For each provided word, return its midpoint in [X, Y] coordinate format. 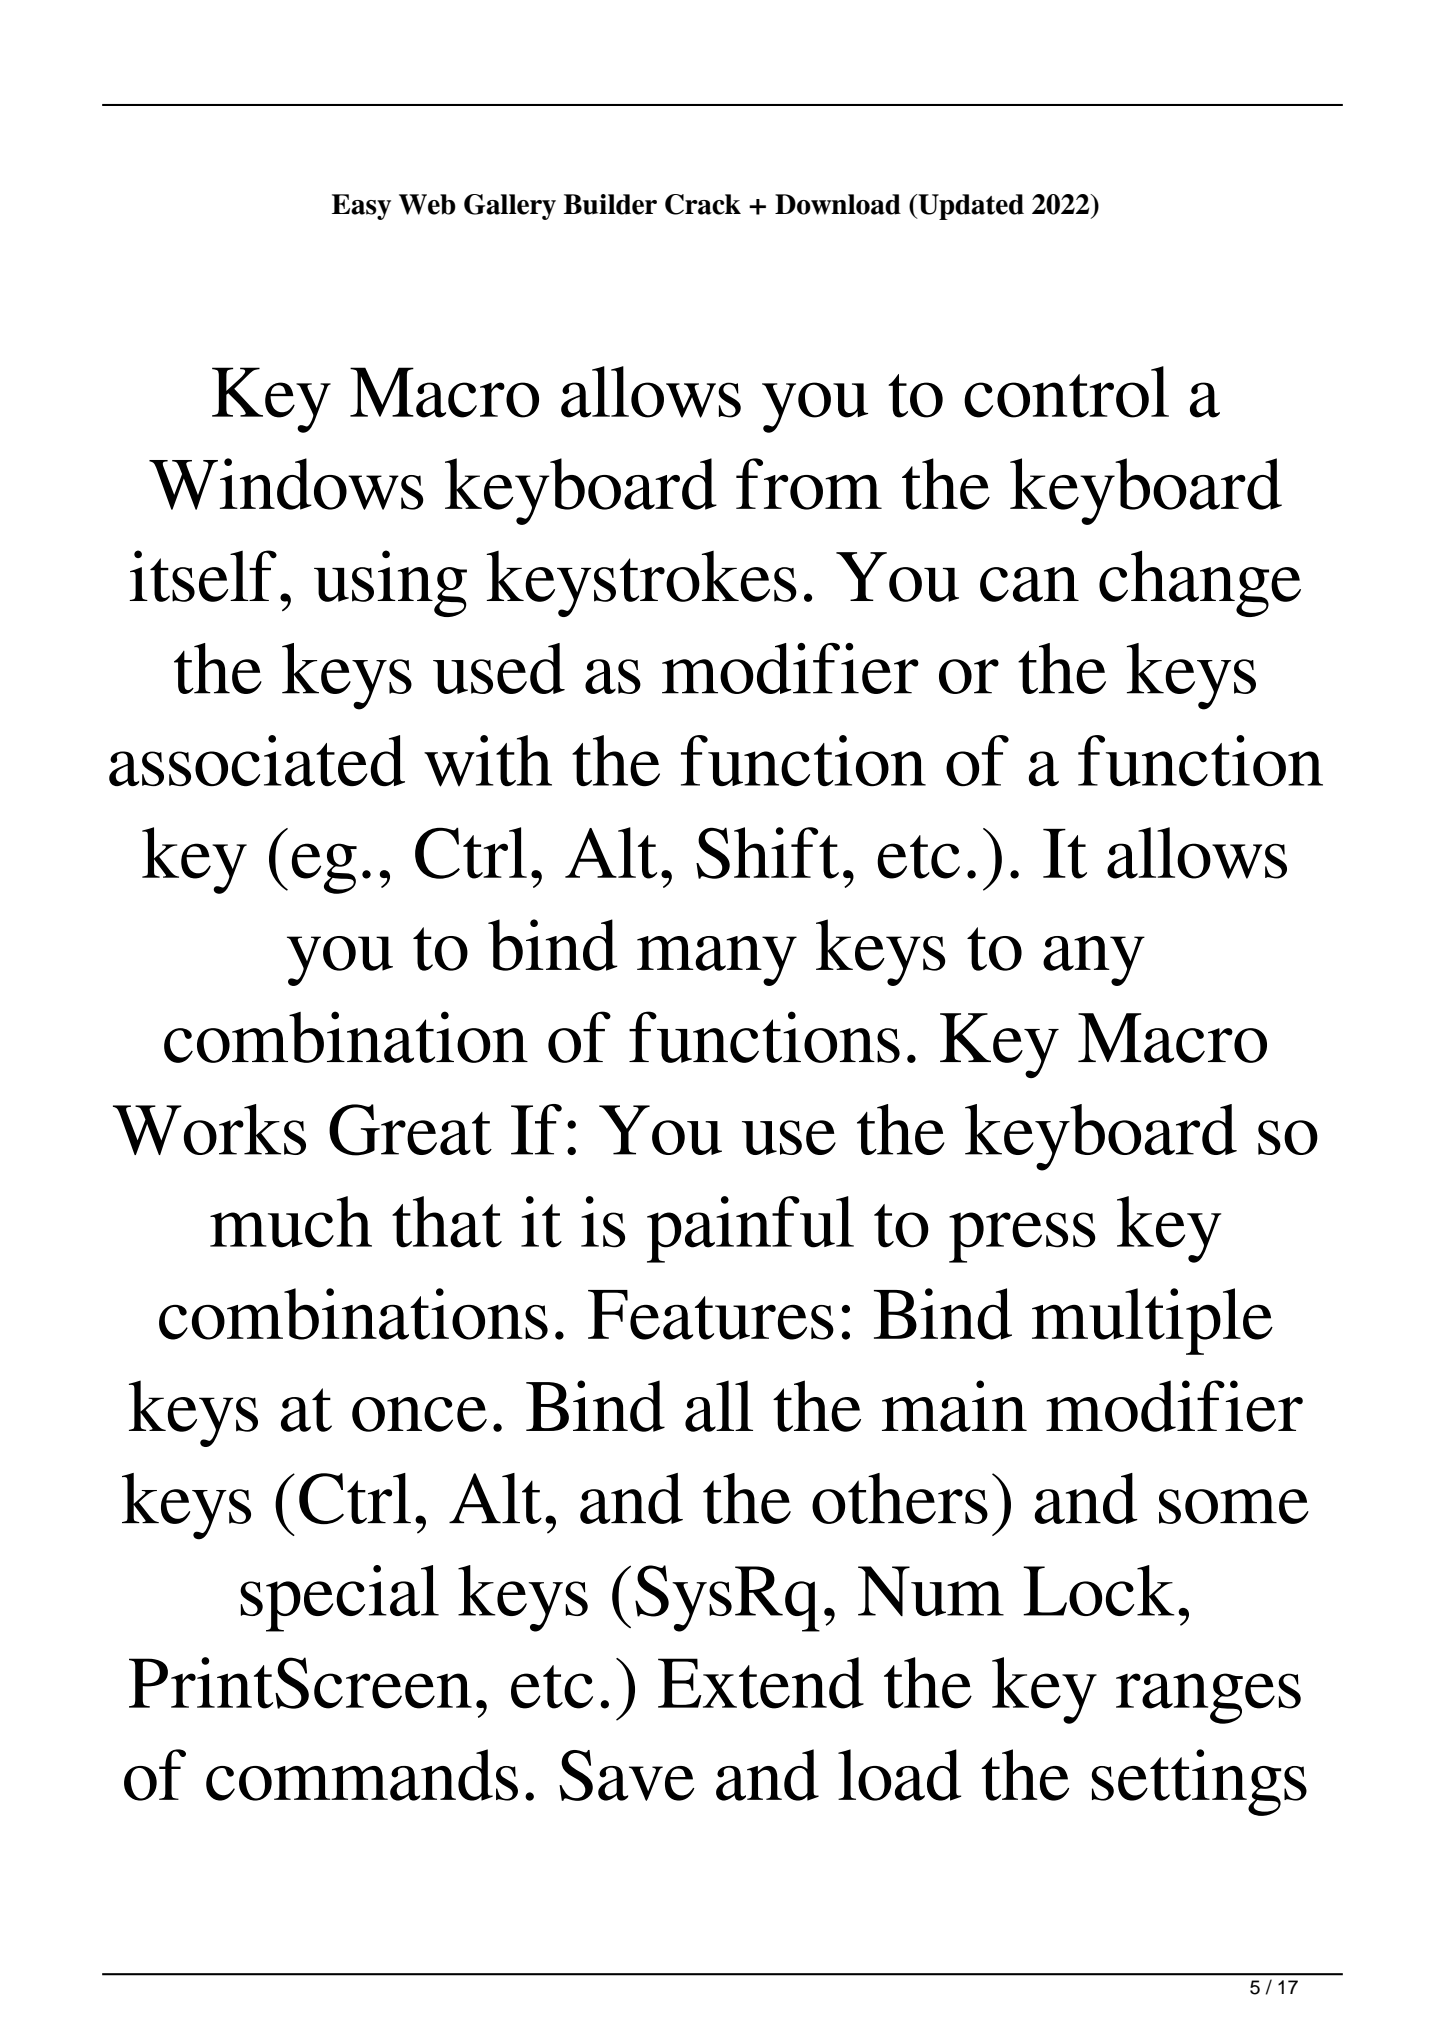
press [1022, 1237]
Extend [761, 1683]
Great [410, 1130]
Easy [361, 207]
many [717, 961]
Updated [970, 207]
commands [362, 1775]
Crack [703, 204]
